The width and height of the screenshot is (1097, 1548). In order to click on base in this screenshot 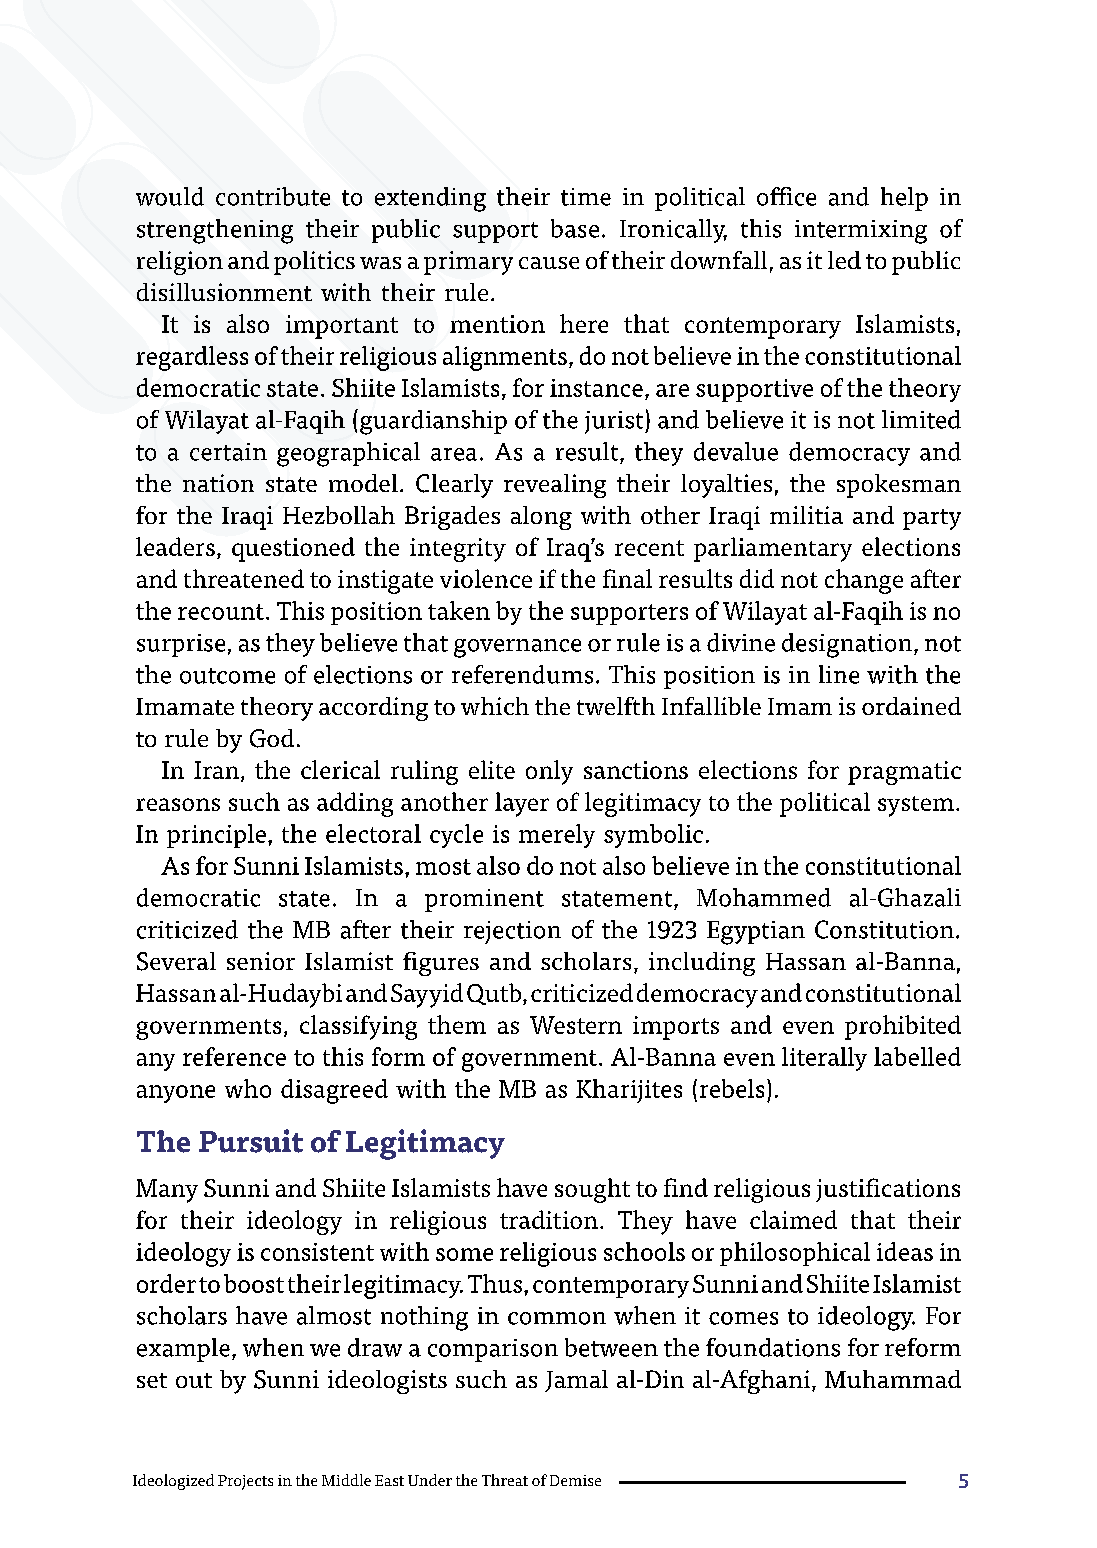, I will do `click(575, 228)`.
